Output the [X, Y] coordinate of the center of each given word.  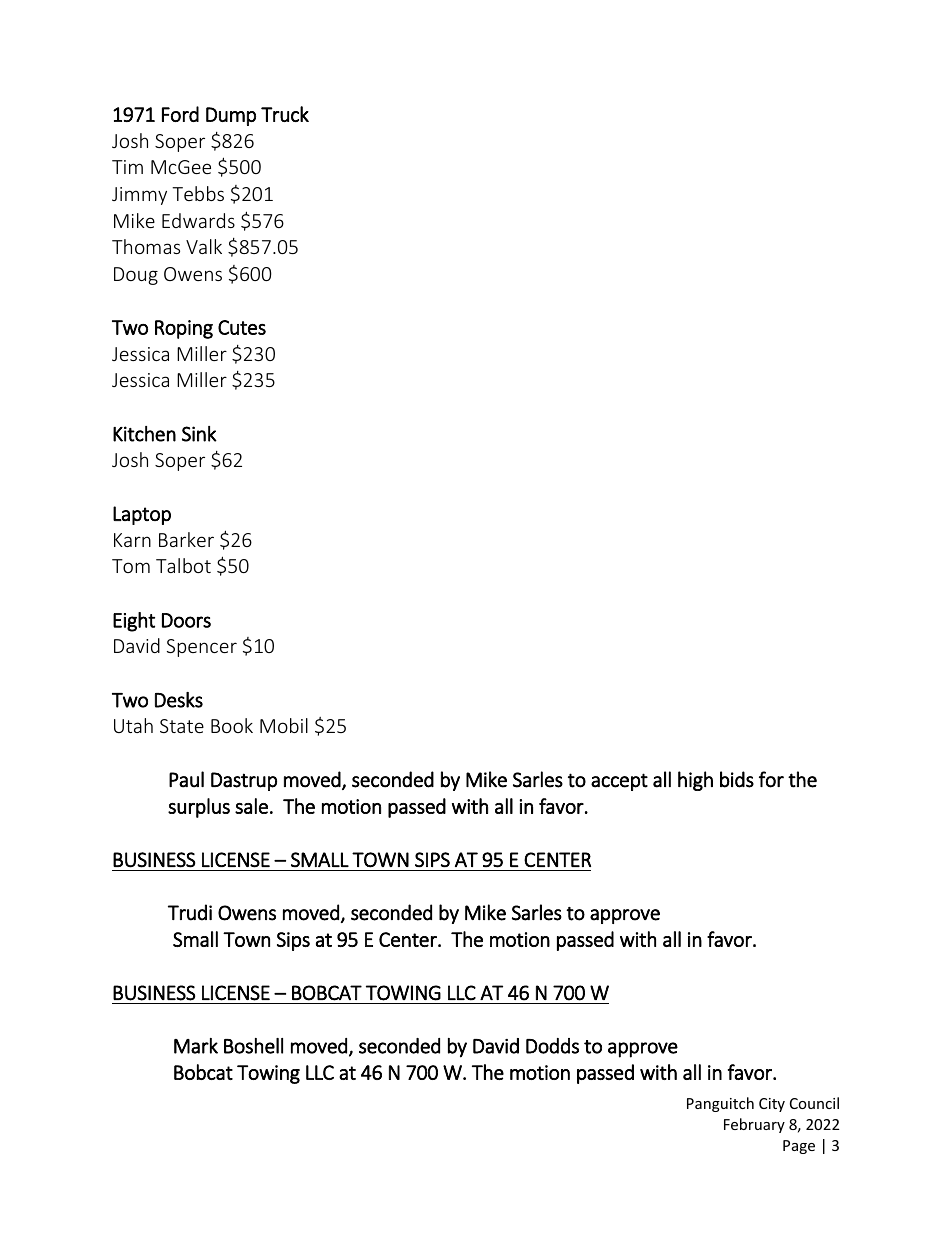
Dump [231, 116]
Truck [285, 114]
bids [737, 779]
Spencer [202, 648]
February [754, 1125]
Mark [196, 1046]
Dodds [552, 1046]
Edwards [198, 220]
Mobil [284, 725]
